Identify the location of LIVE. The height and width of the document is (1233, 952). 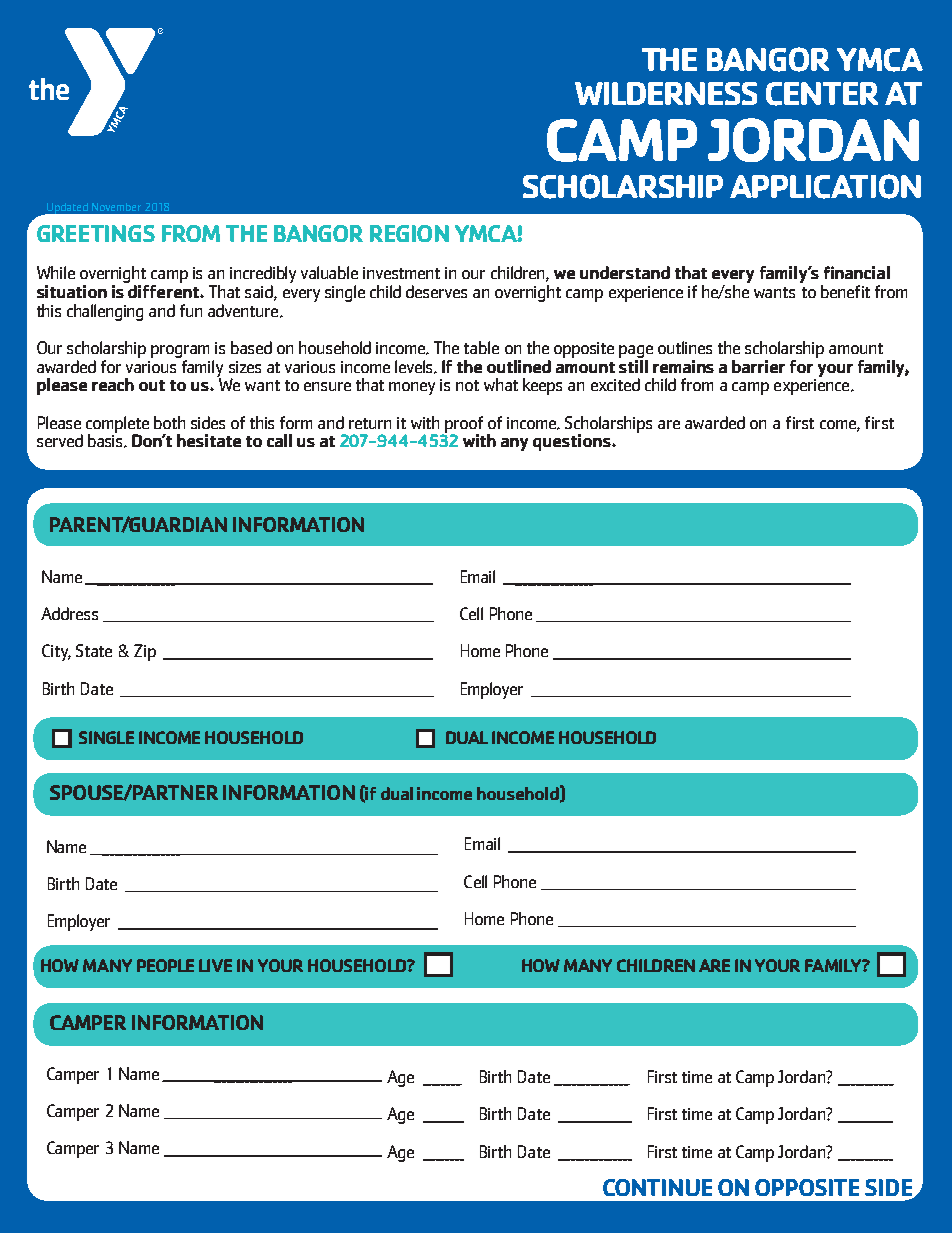
(215, 965).
